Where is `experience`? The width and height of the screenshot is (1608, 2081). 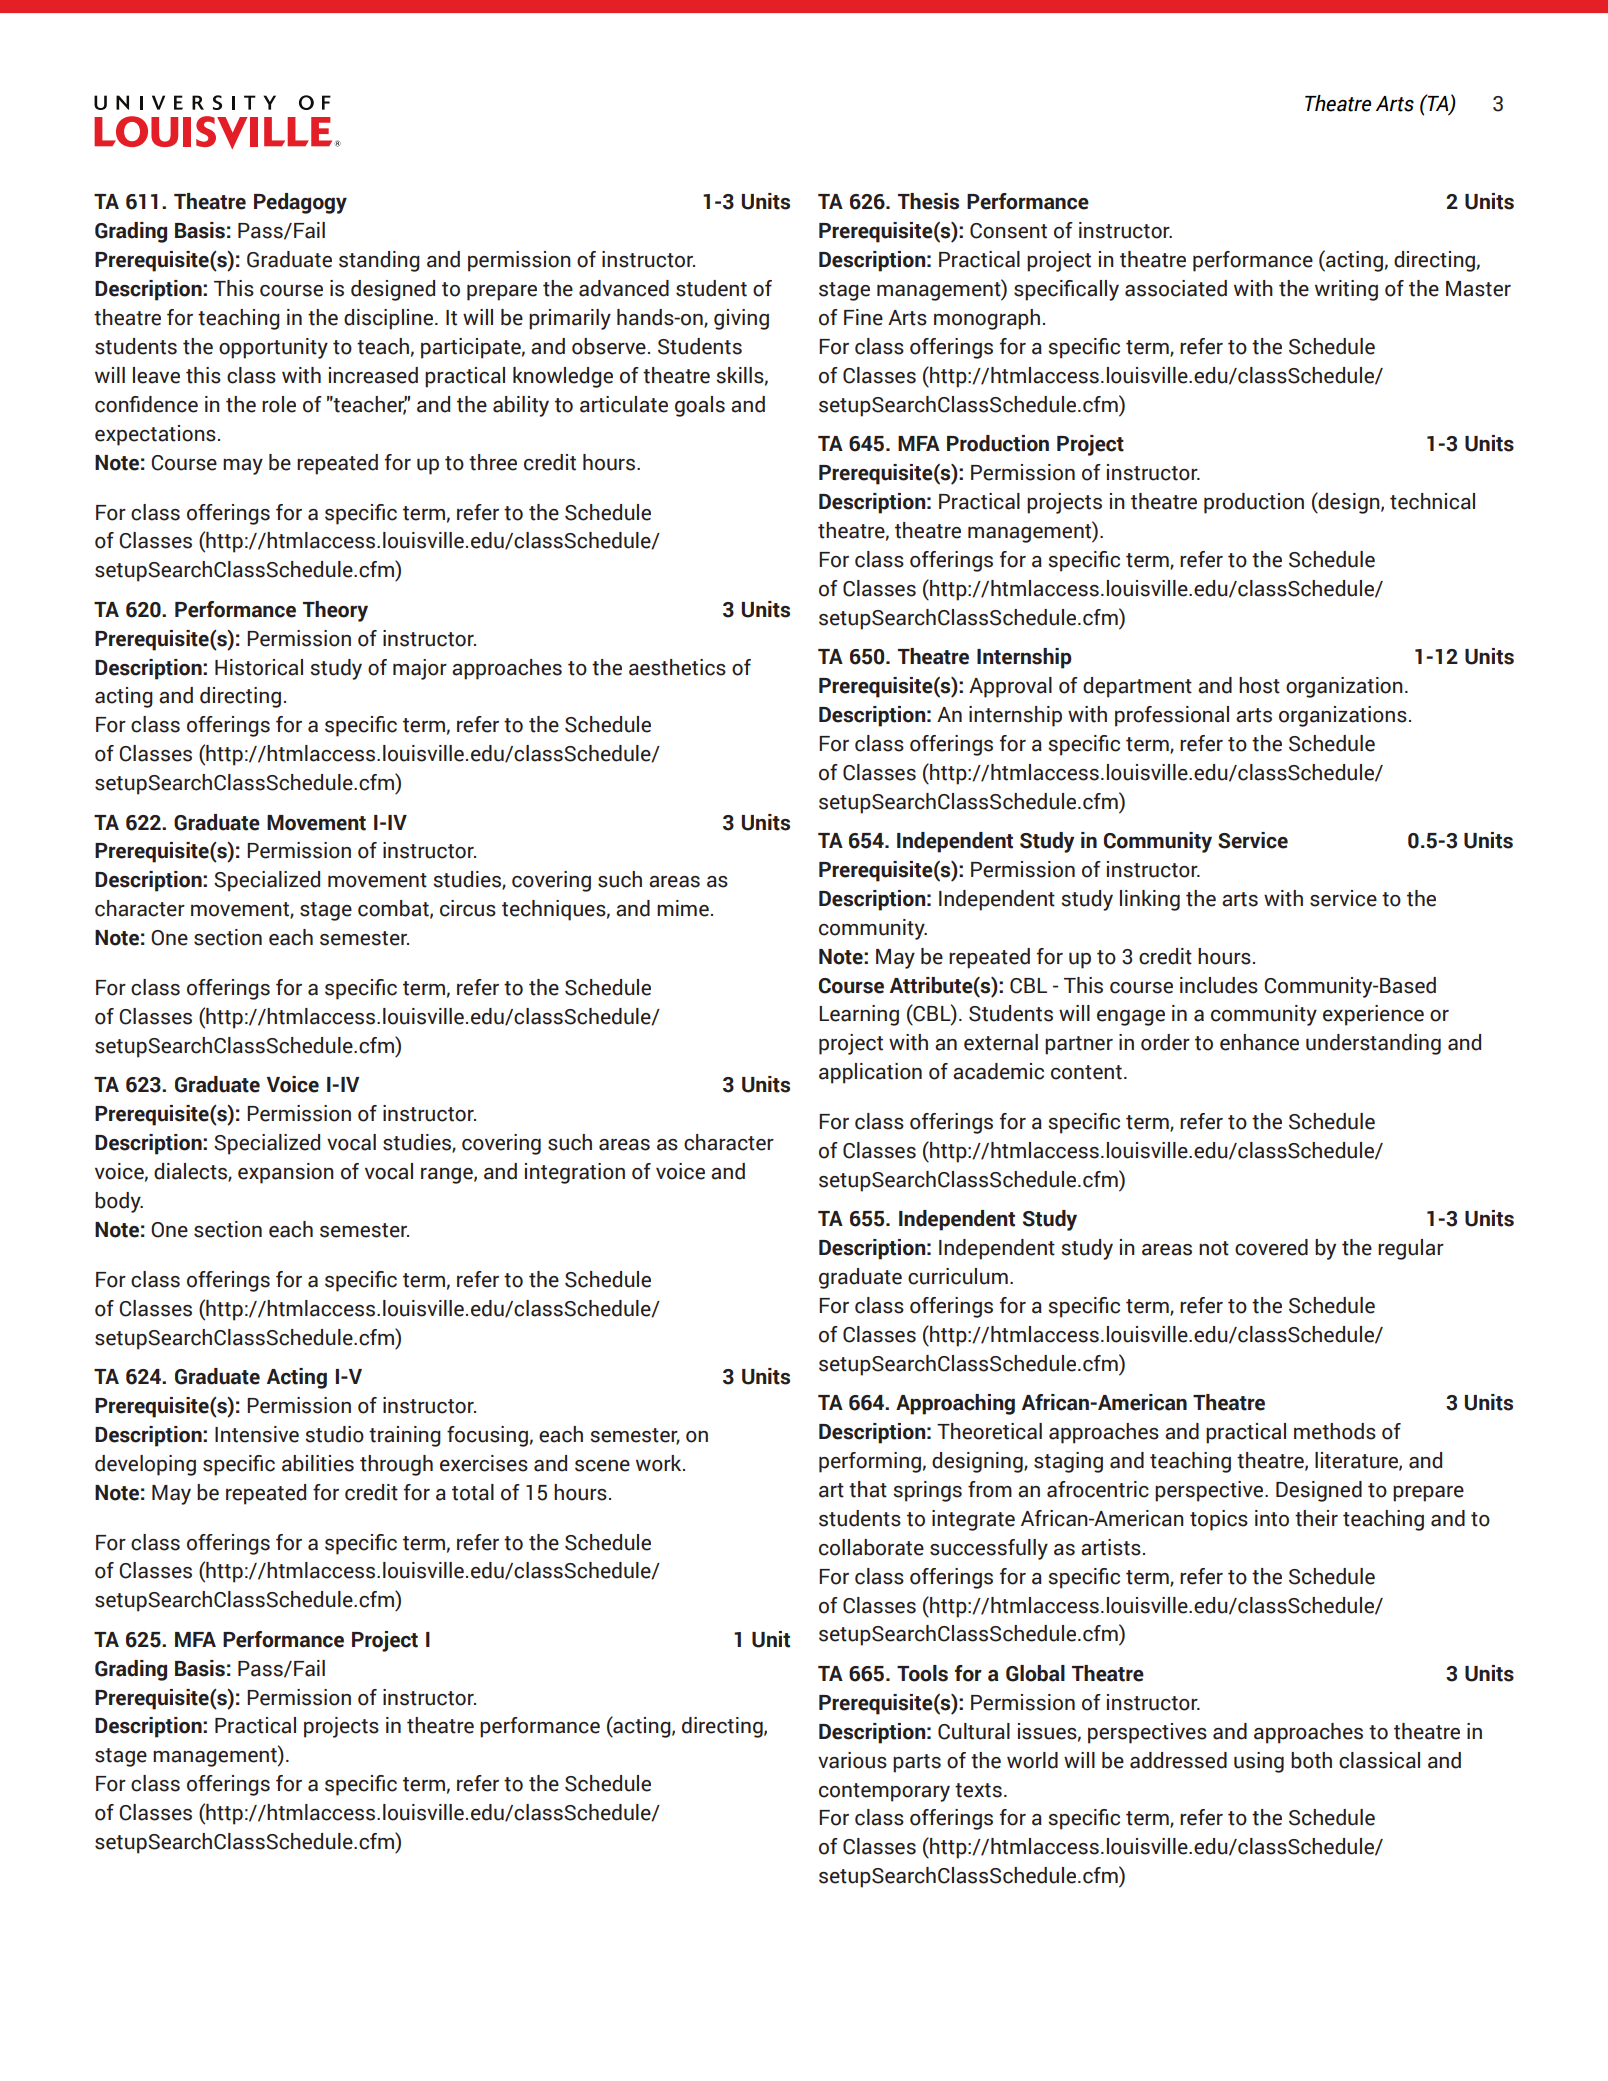
experience is located at coordinates (1373, 1015).
